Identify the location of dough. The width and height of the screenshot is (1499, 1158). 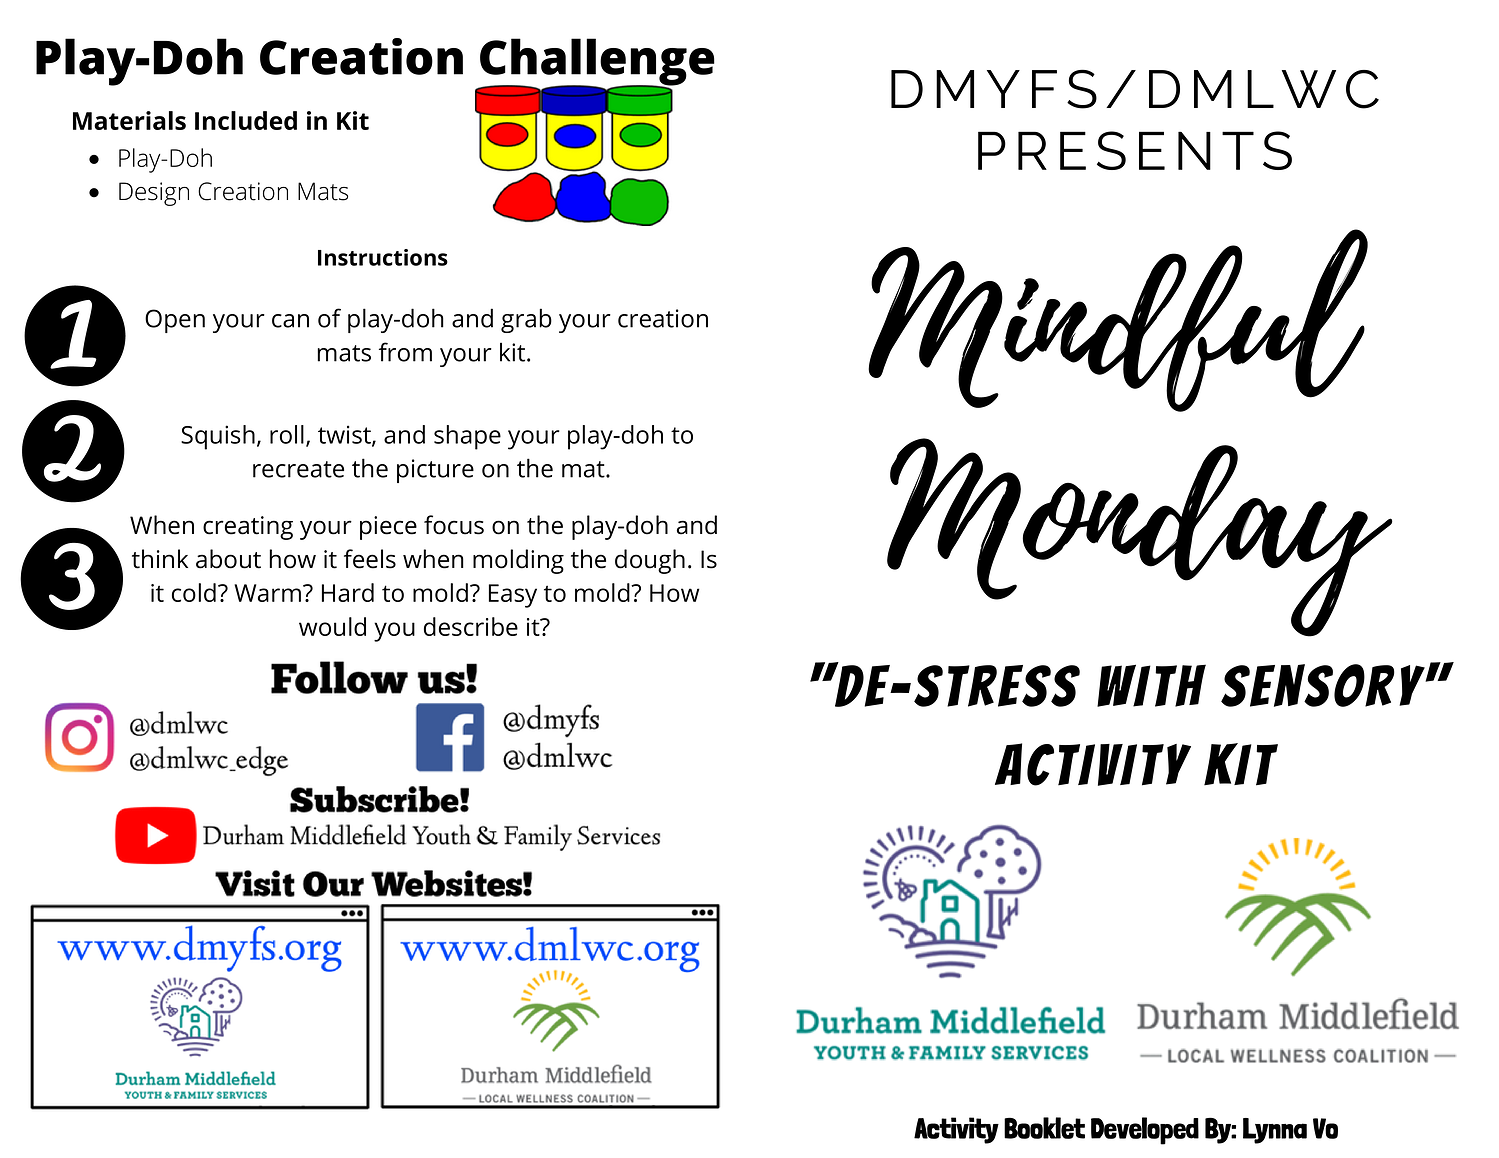
(650, 561).
